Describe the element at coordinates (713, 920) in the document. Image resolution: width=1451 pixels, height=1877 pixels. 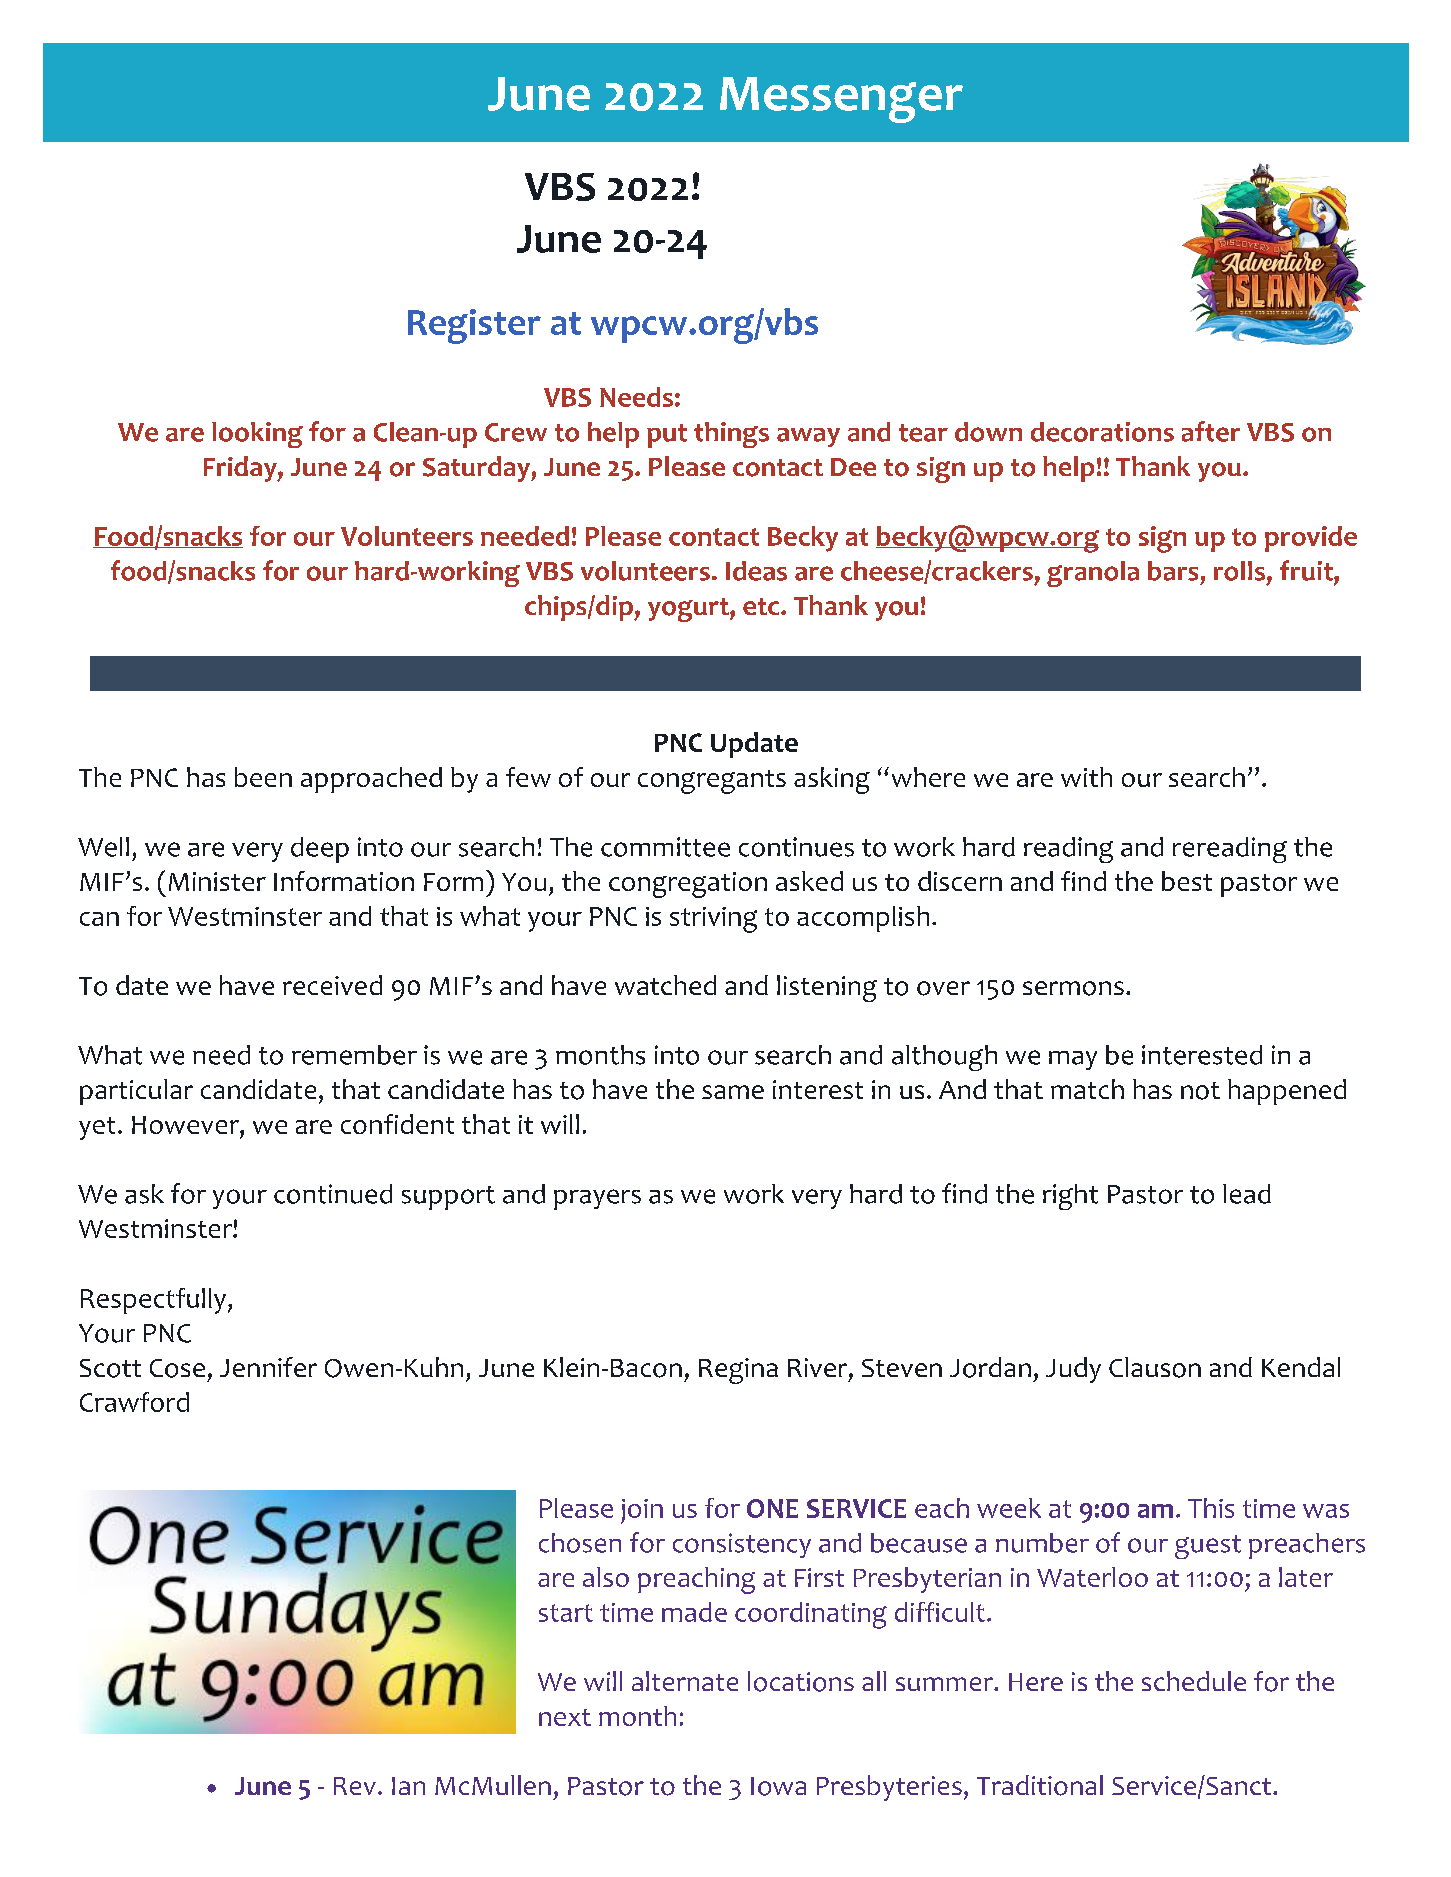
I see `striving` at that location.
